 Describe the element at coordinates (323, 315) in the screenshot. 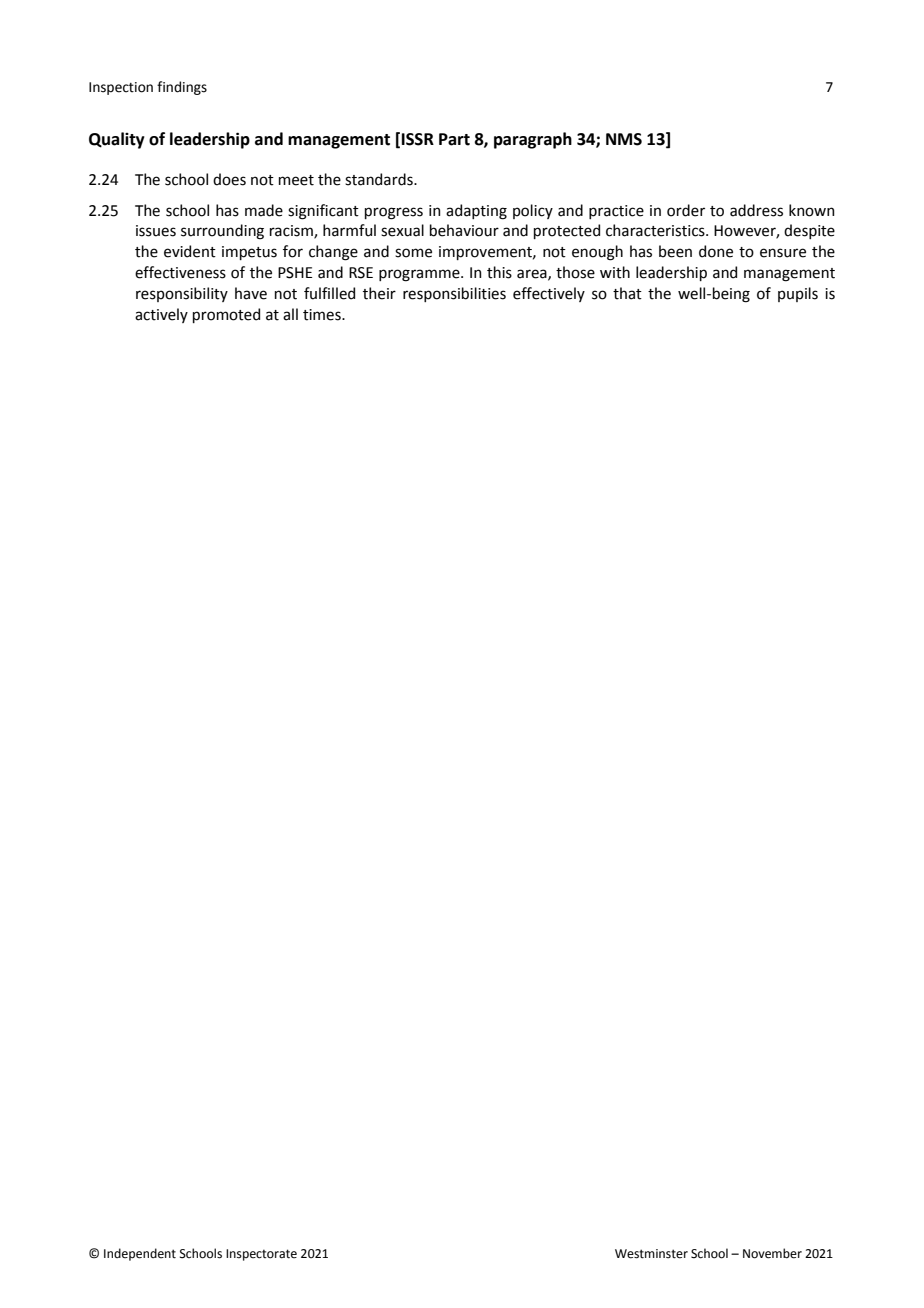

I see `times` at that location.
